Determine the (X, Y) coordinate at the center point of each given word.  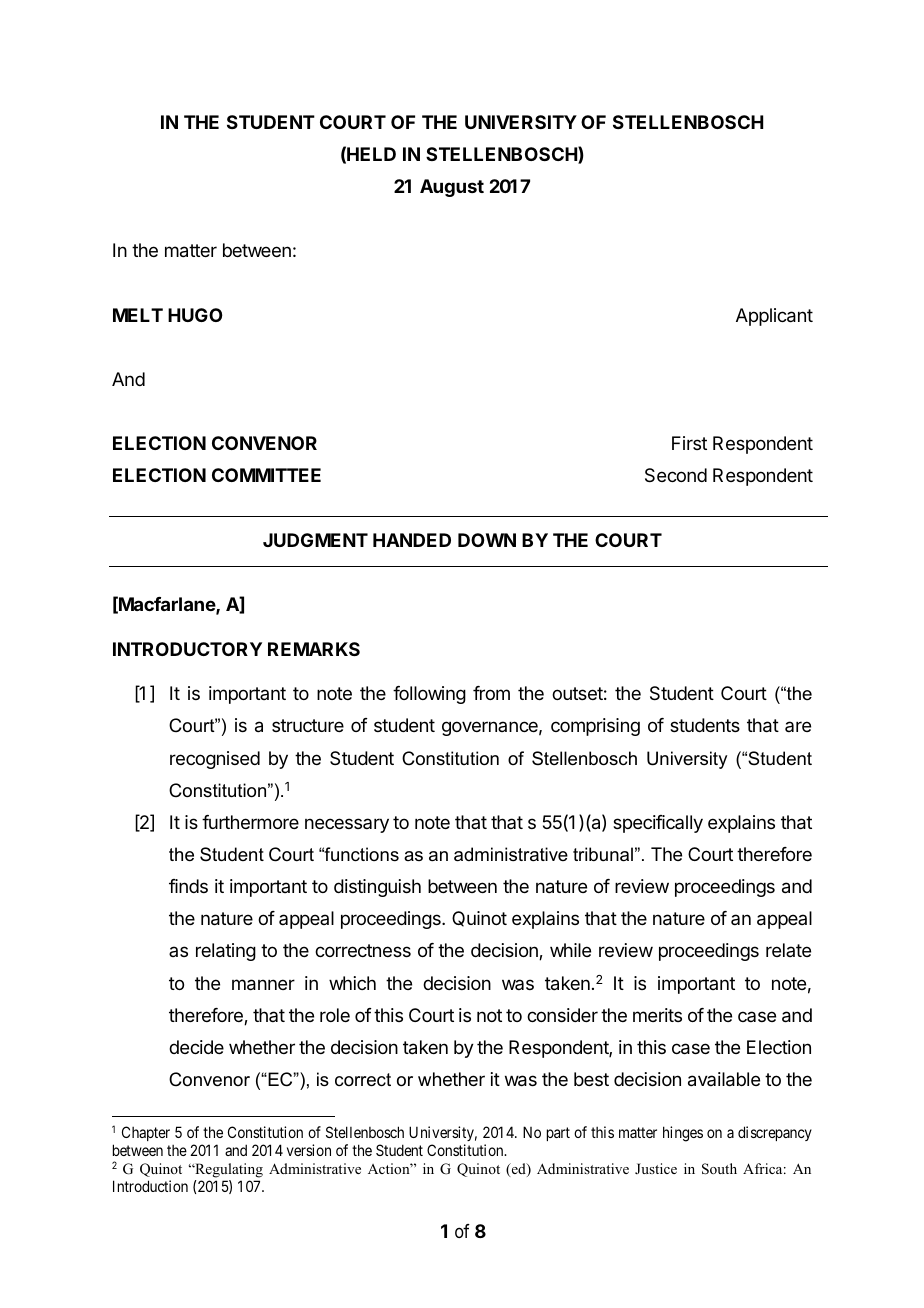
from (491, 693)
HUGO (195, 315)
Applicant (774, 317)
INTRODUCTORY (187, 649)
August (452, 188)
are (798, 726)
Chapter (146, 1133)
